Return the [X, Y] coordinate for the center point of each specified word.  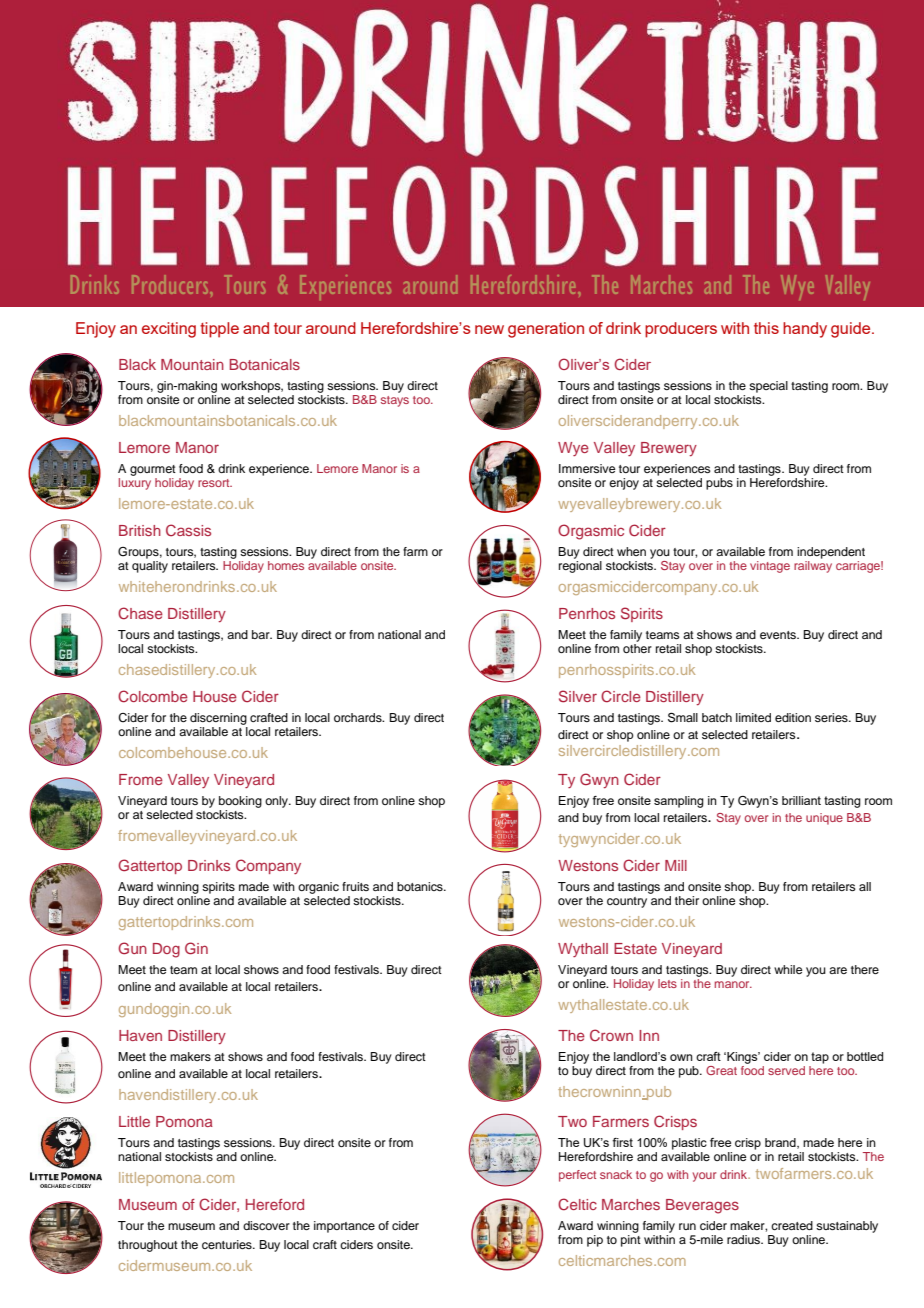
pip [595, 1241]
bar [262, 634]
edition [793, 717]
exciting [169, 330]
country [627, 902]
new [489, 329]
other [637, 648]
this [766, 328]
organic [318, 888]
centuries [228, 1244]
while [788, 969]
